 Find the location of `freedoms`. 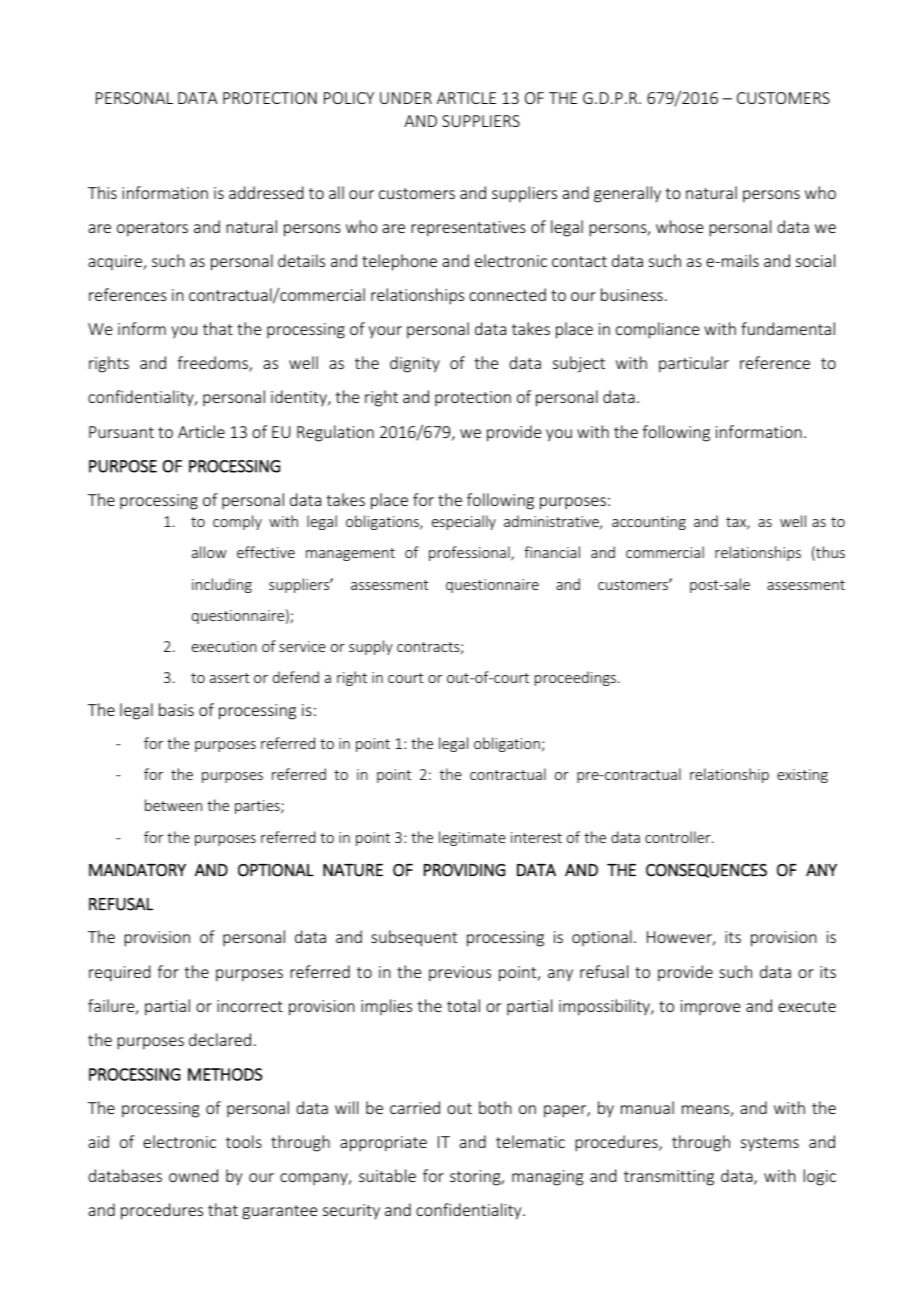

freedoms is located at coordinates (214, 364).
